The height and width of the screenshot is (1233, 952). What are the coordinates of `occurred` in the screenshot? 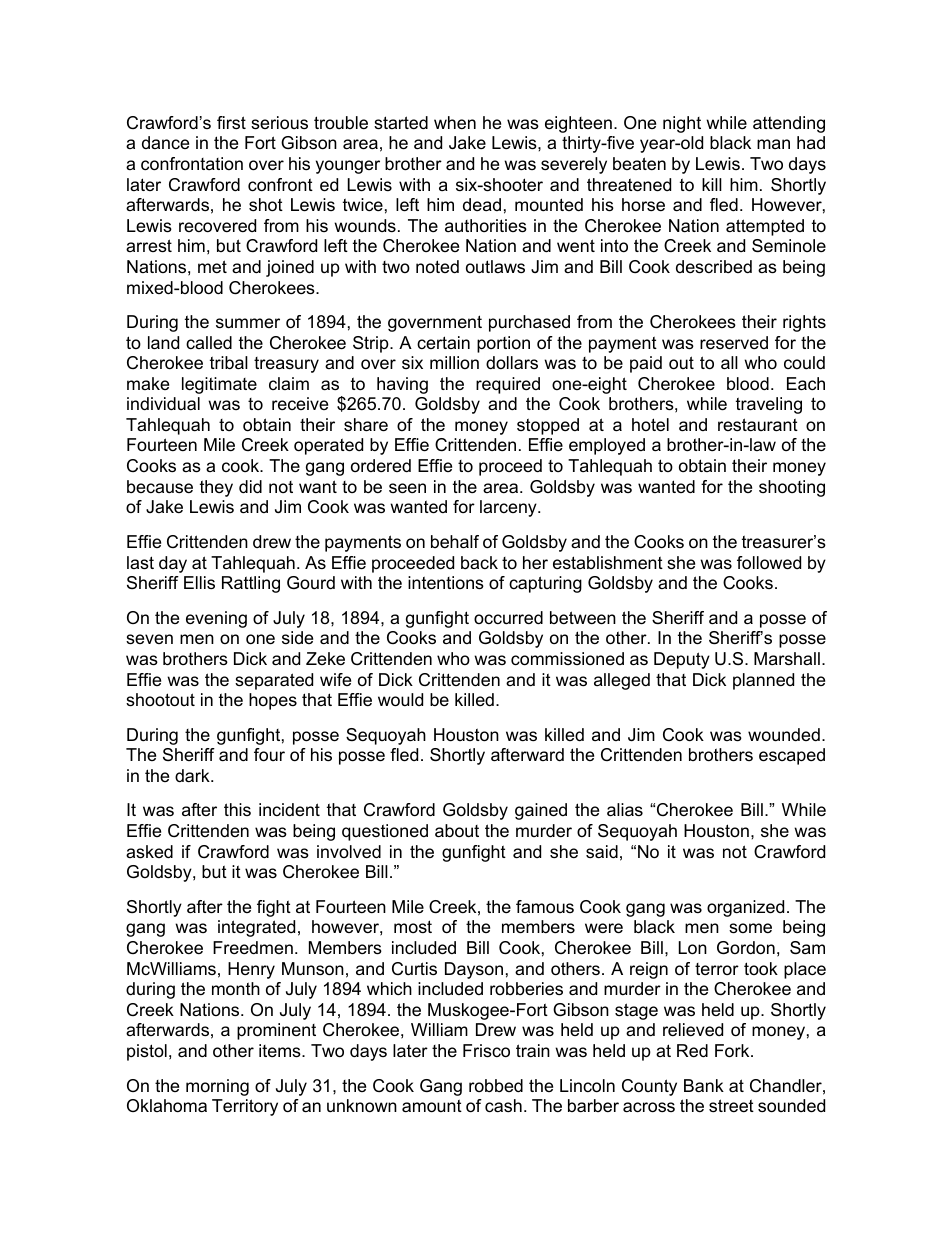 It's located at (508, 617).
